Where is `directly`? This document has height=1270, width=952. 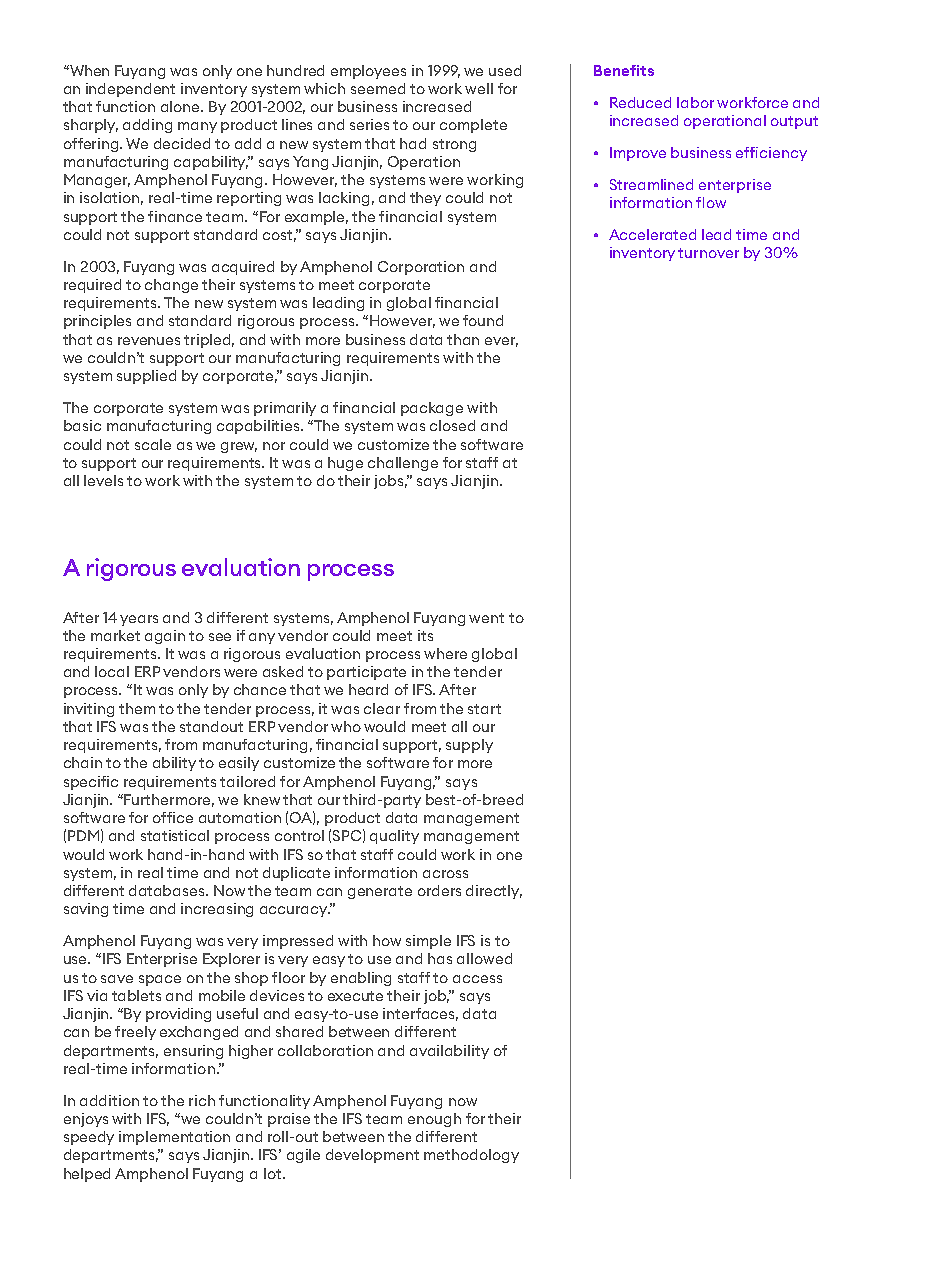
directly is located at coordinates (494, 892).
